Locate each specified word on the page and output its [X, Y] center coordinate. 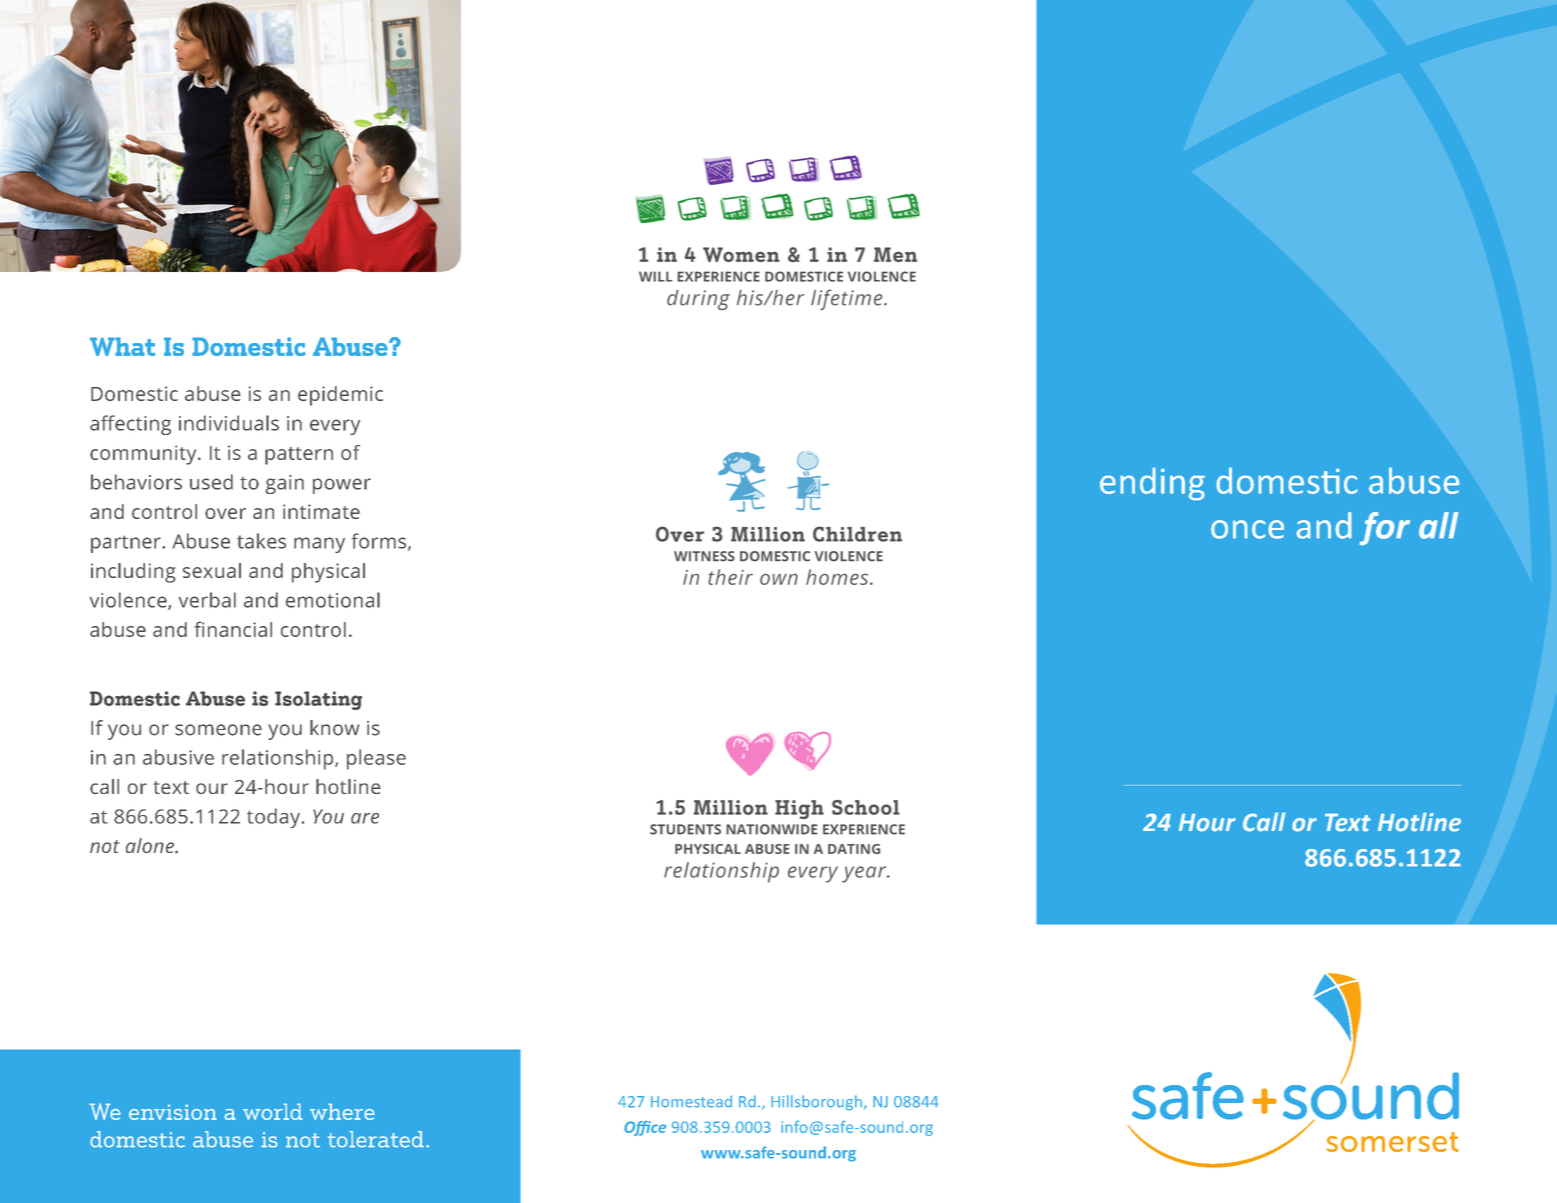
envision [173, 1112]
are [365, 818]
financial [233, 629]
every [335, 427]
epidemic [340, 396]
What [122, 346]
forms [380, 542]
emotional [333, 600]
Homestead [691, 1101]
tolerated [375, 1139]
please [376, 759]
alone [151, 845]
